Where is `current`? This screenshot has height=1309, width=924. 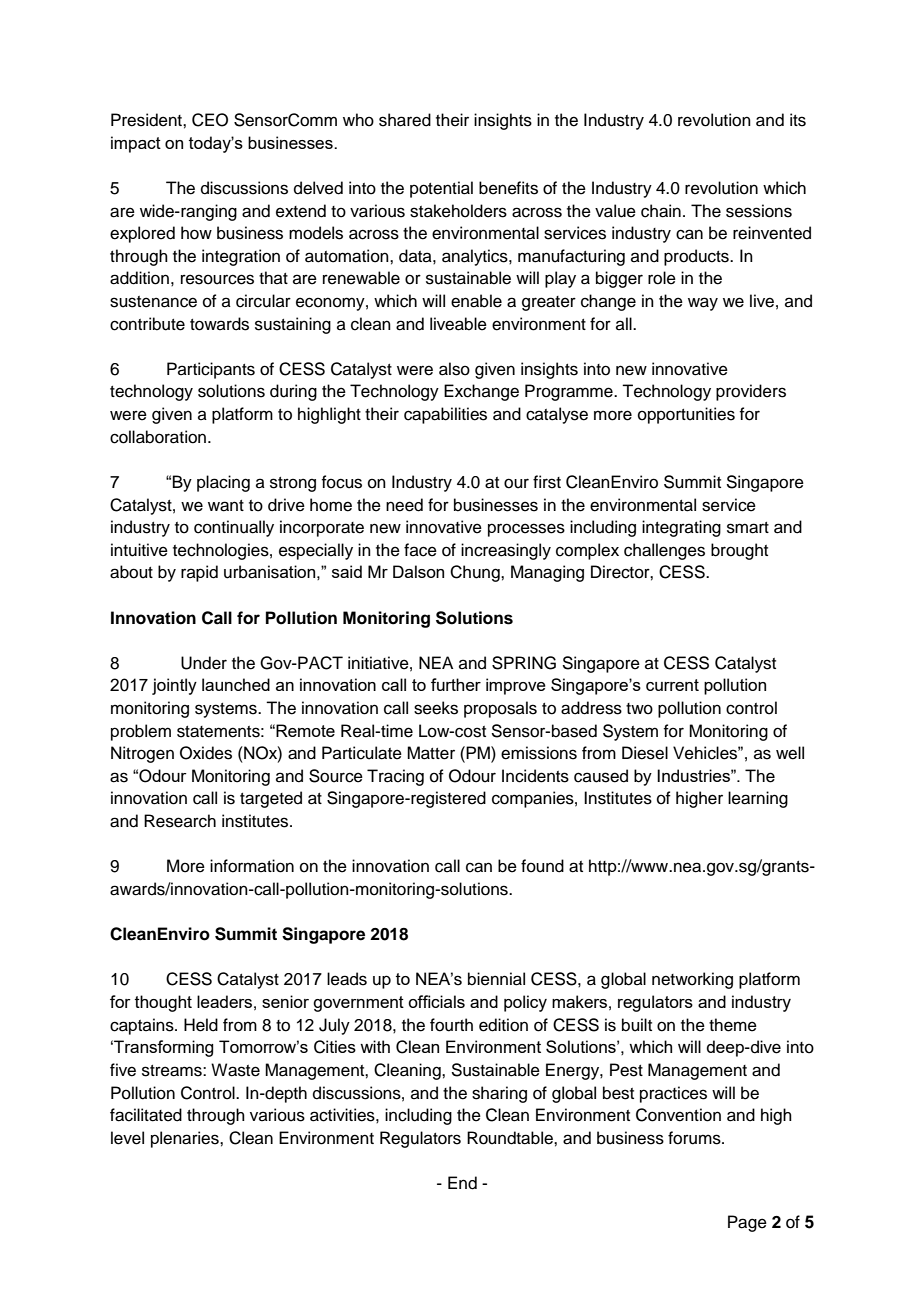 current is located at coordinates (672, 685).
